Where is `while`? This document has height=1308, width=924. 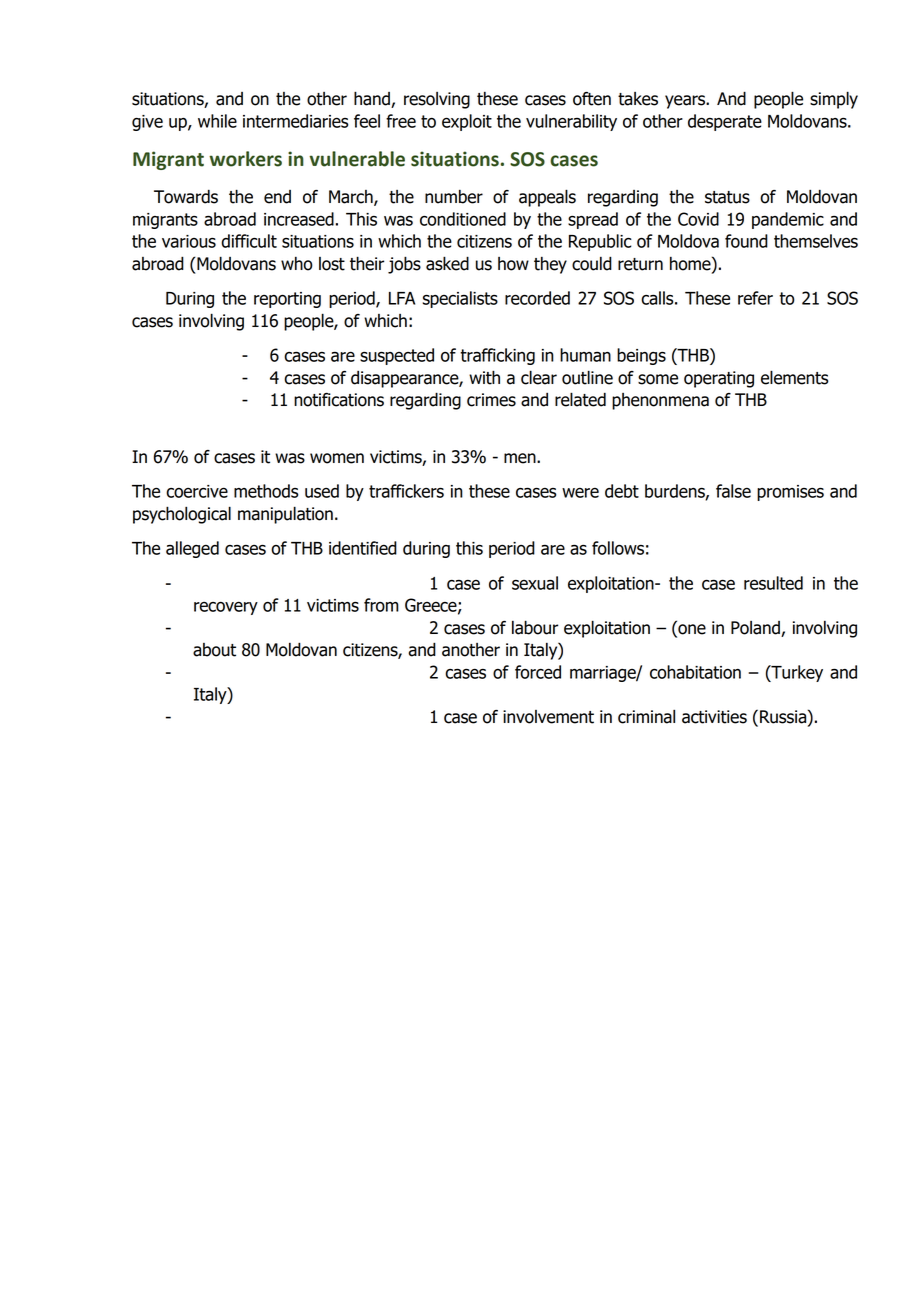 while is located at coordinates (217, 121).
